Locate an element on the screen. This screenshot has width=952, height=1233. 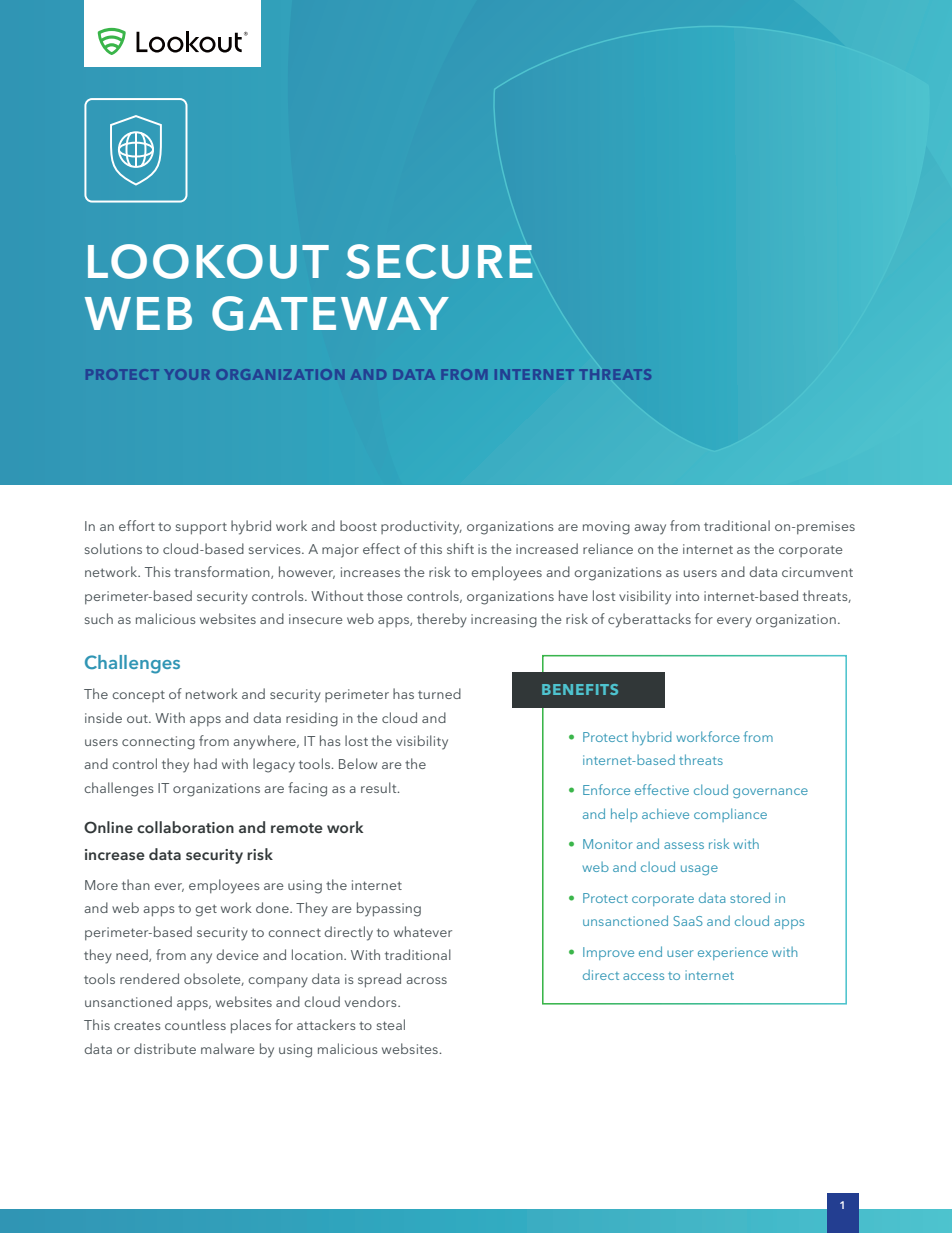
circumvent is located at coordinates (817, 572).
